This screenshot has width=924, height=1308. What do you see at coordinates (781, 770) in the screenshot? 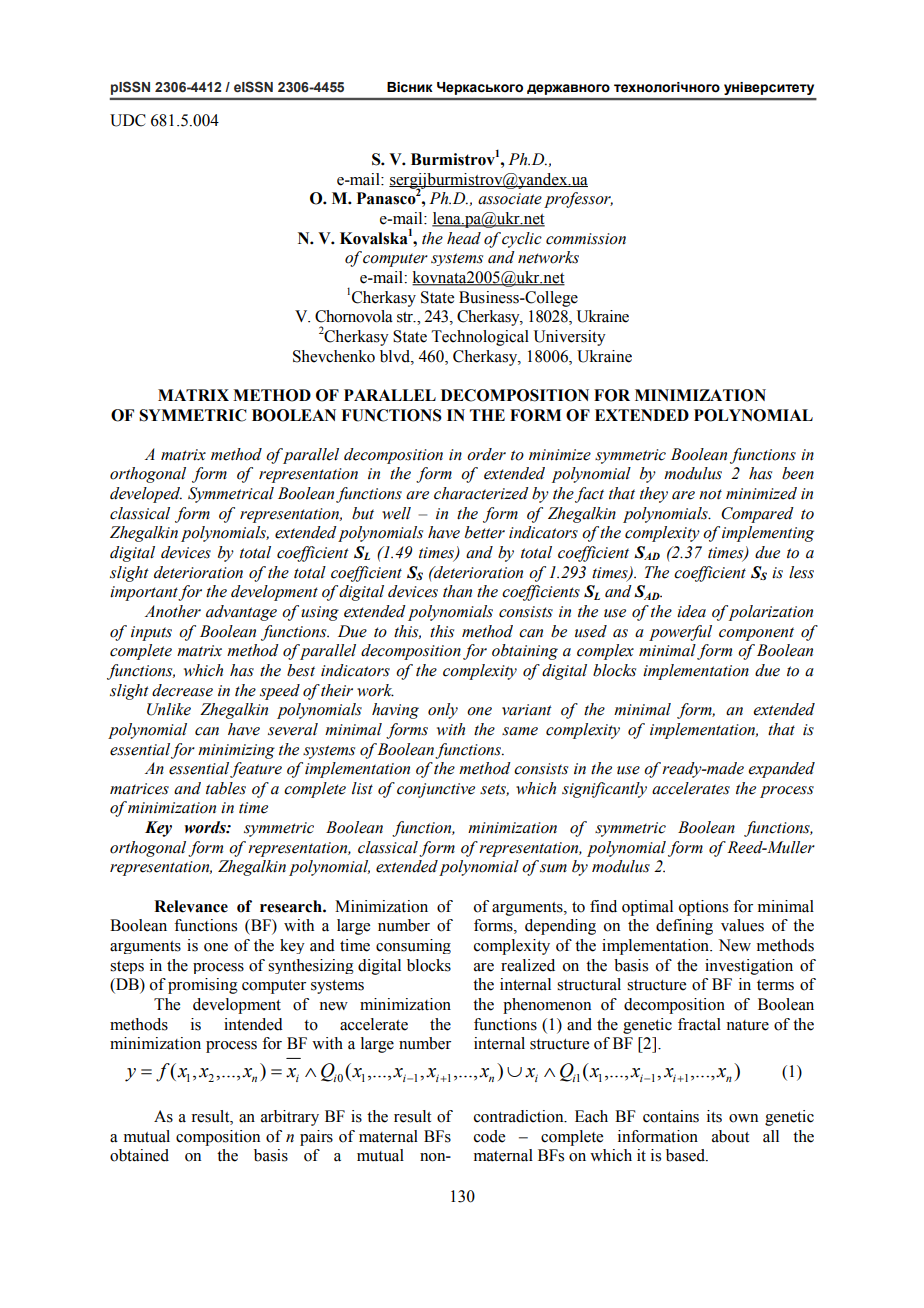
I see `expanded` at bounding box center [781, 770].
